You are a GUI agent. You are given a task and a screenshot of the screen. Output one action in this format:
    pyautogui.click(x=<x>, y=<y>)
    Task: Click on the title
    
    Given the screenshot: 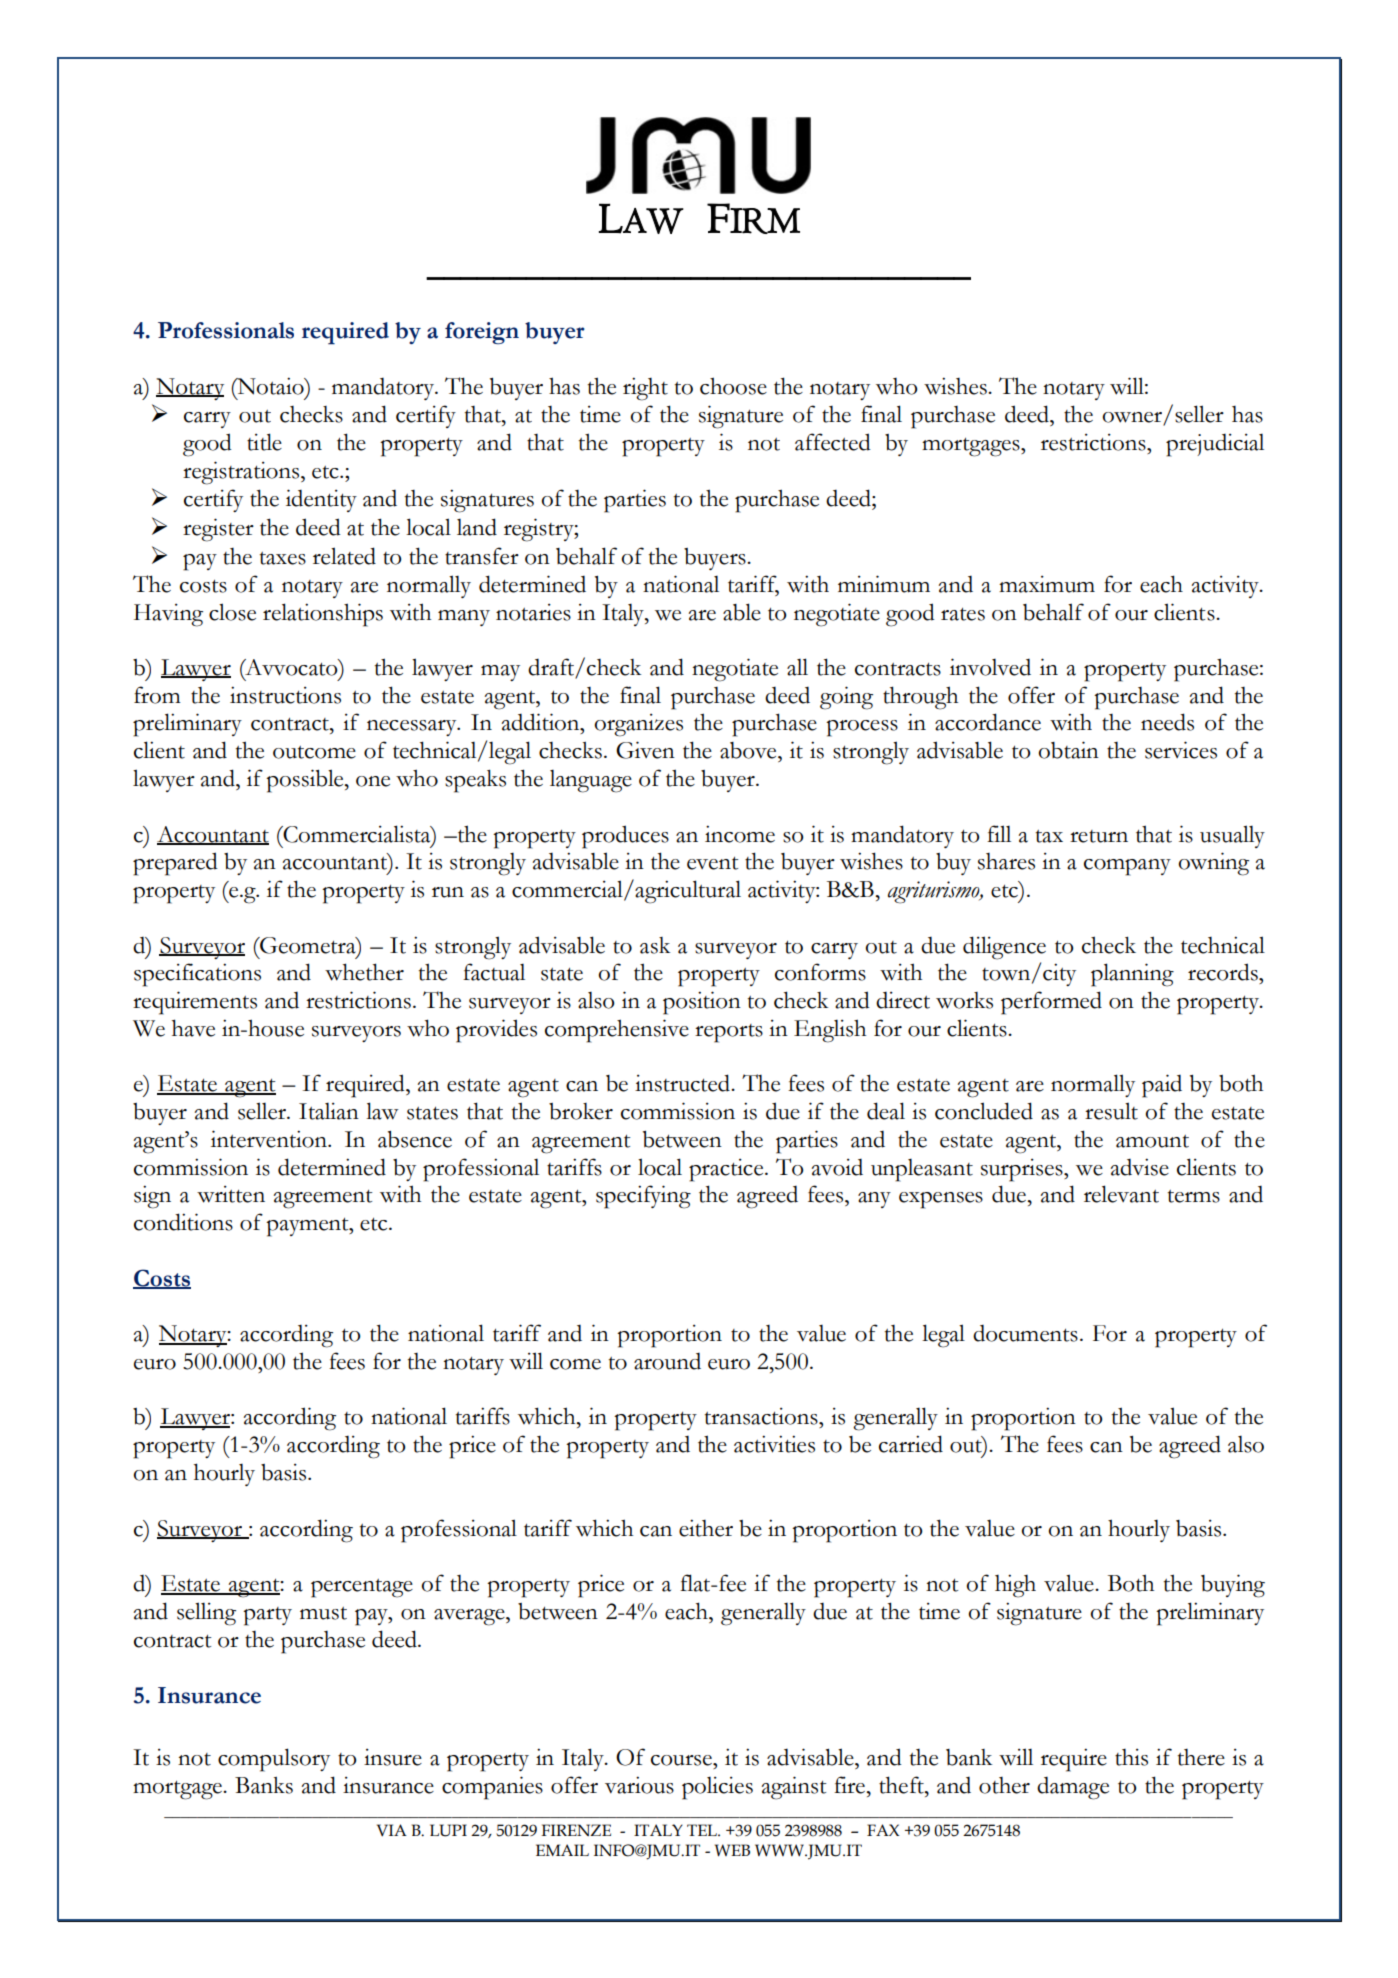 What is the action you would take?
    pyautogui.click(x=264, y=442)
